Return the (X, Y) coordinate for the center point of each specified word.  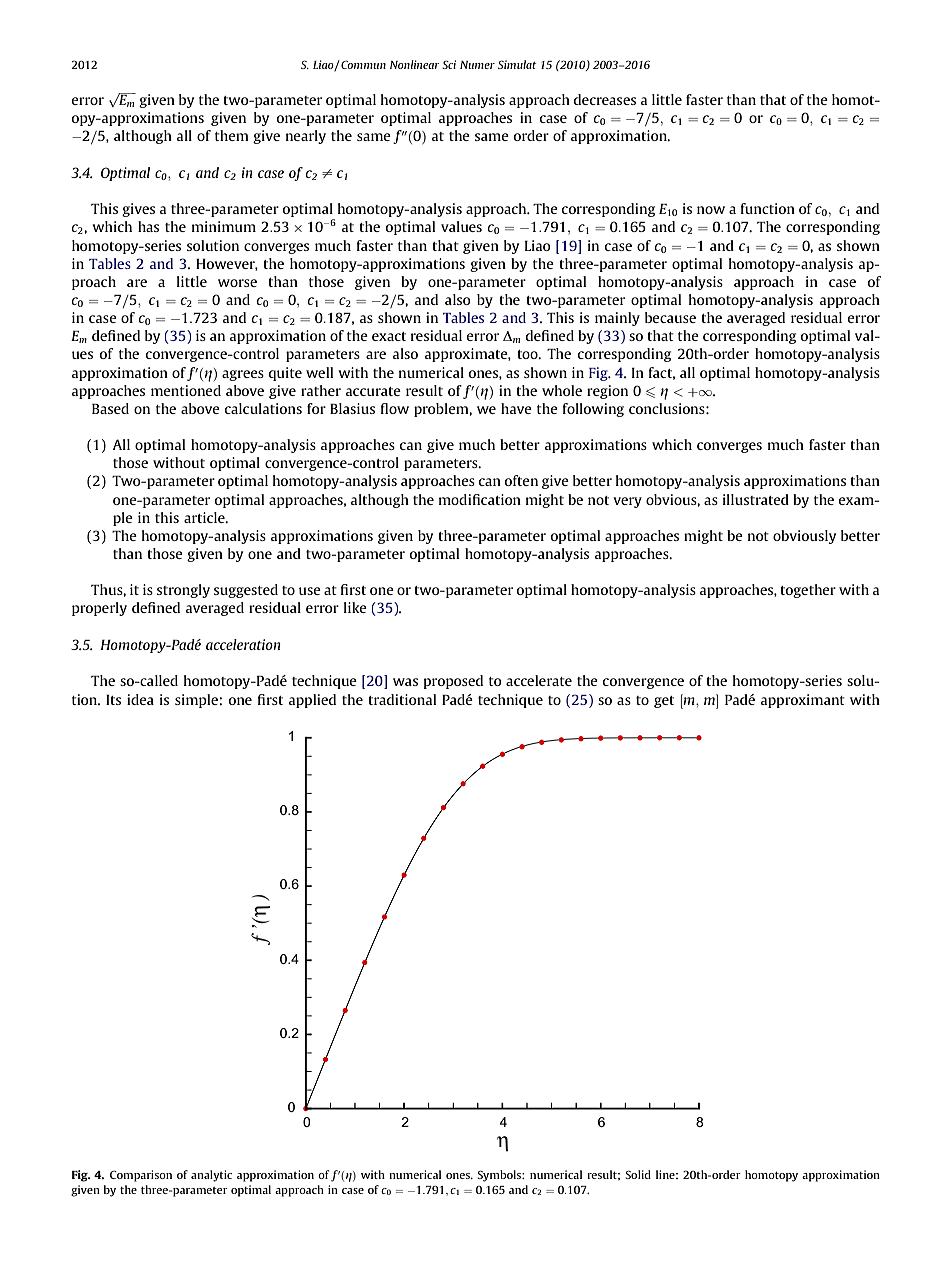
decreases (605, 99)
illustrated (756, 499)
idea (140, 699)
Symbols (500, 1176)
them (232, 135)
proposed (453, 682)
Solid (638, 1174)
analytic (211, 1176)
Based (110, 408)
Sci (449, 64)
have (516, 408)
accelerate (539, 680)
